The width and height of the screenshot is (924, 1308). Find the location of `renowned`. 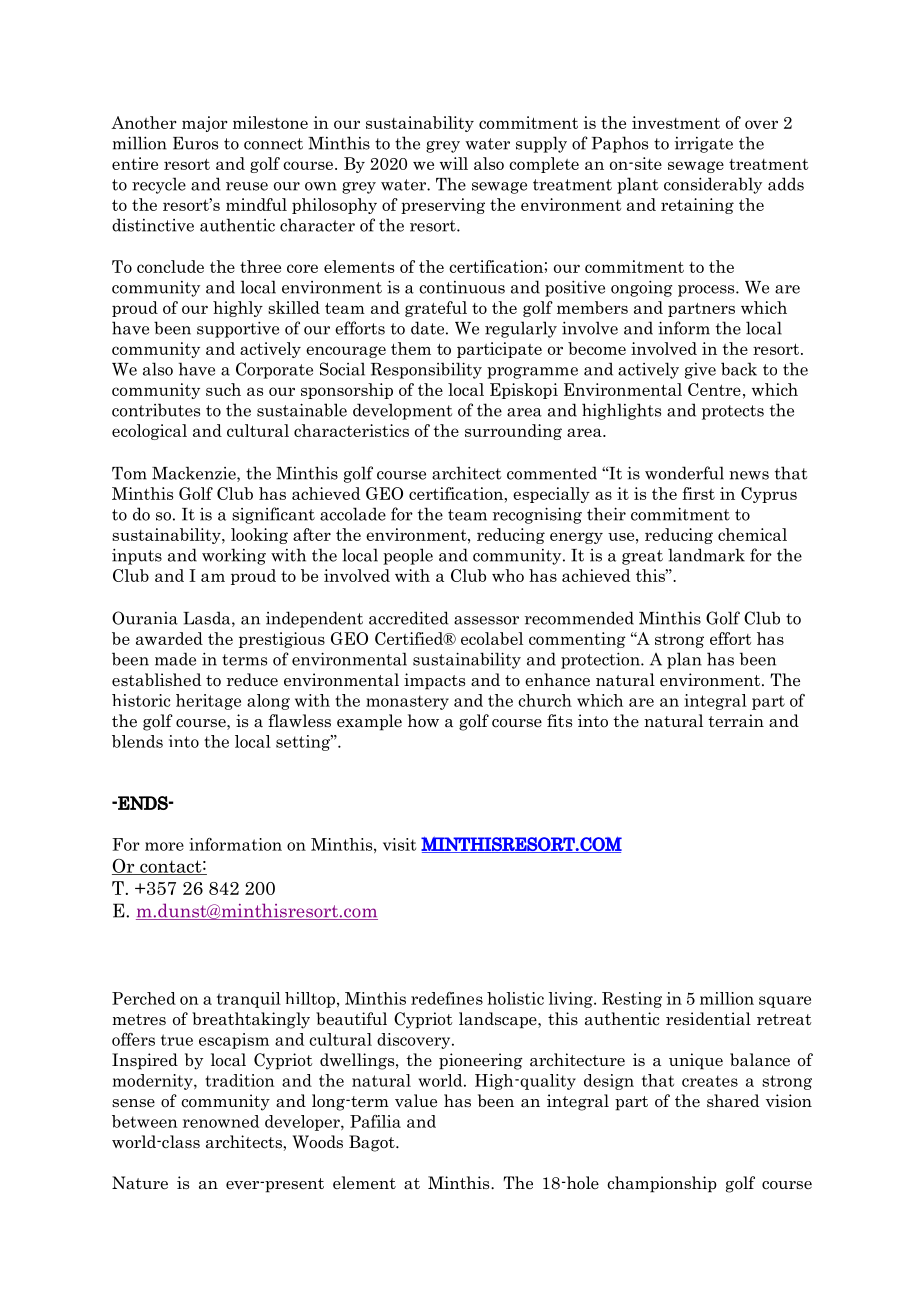

renowned is located at coordinates (221, 1121).
